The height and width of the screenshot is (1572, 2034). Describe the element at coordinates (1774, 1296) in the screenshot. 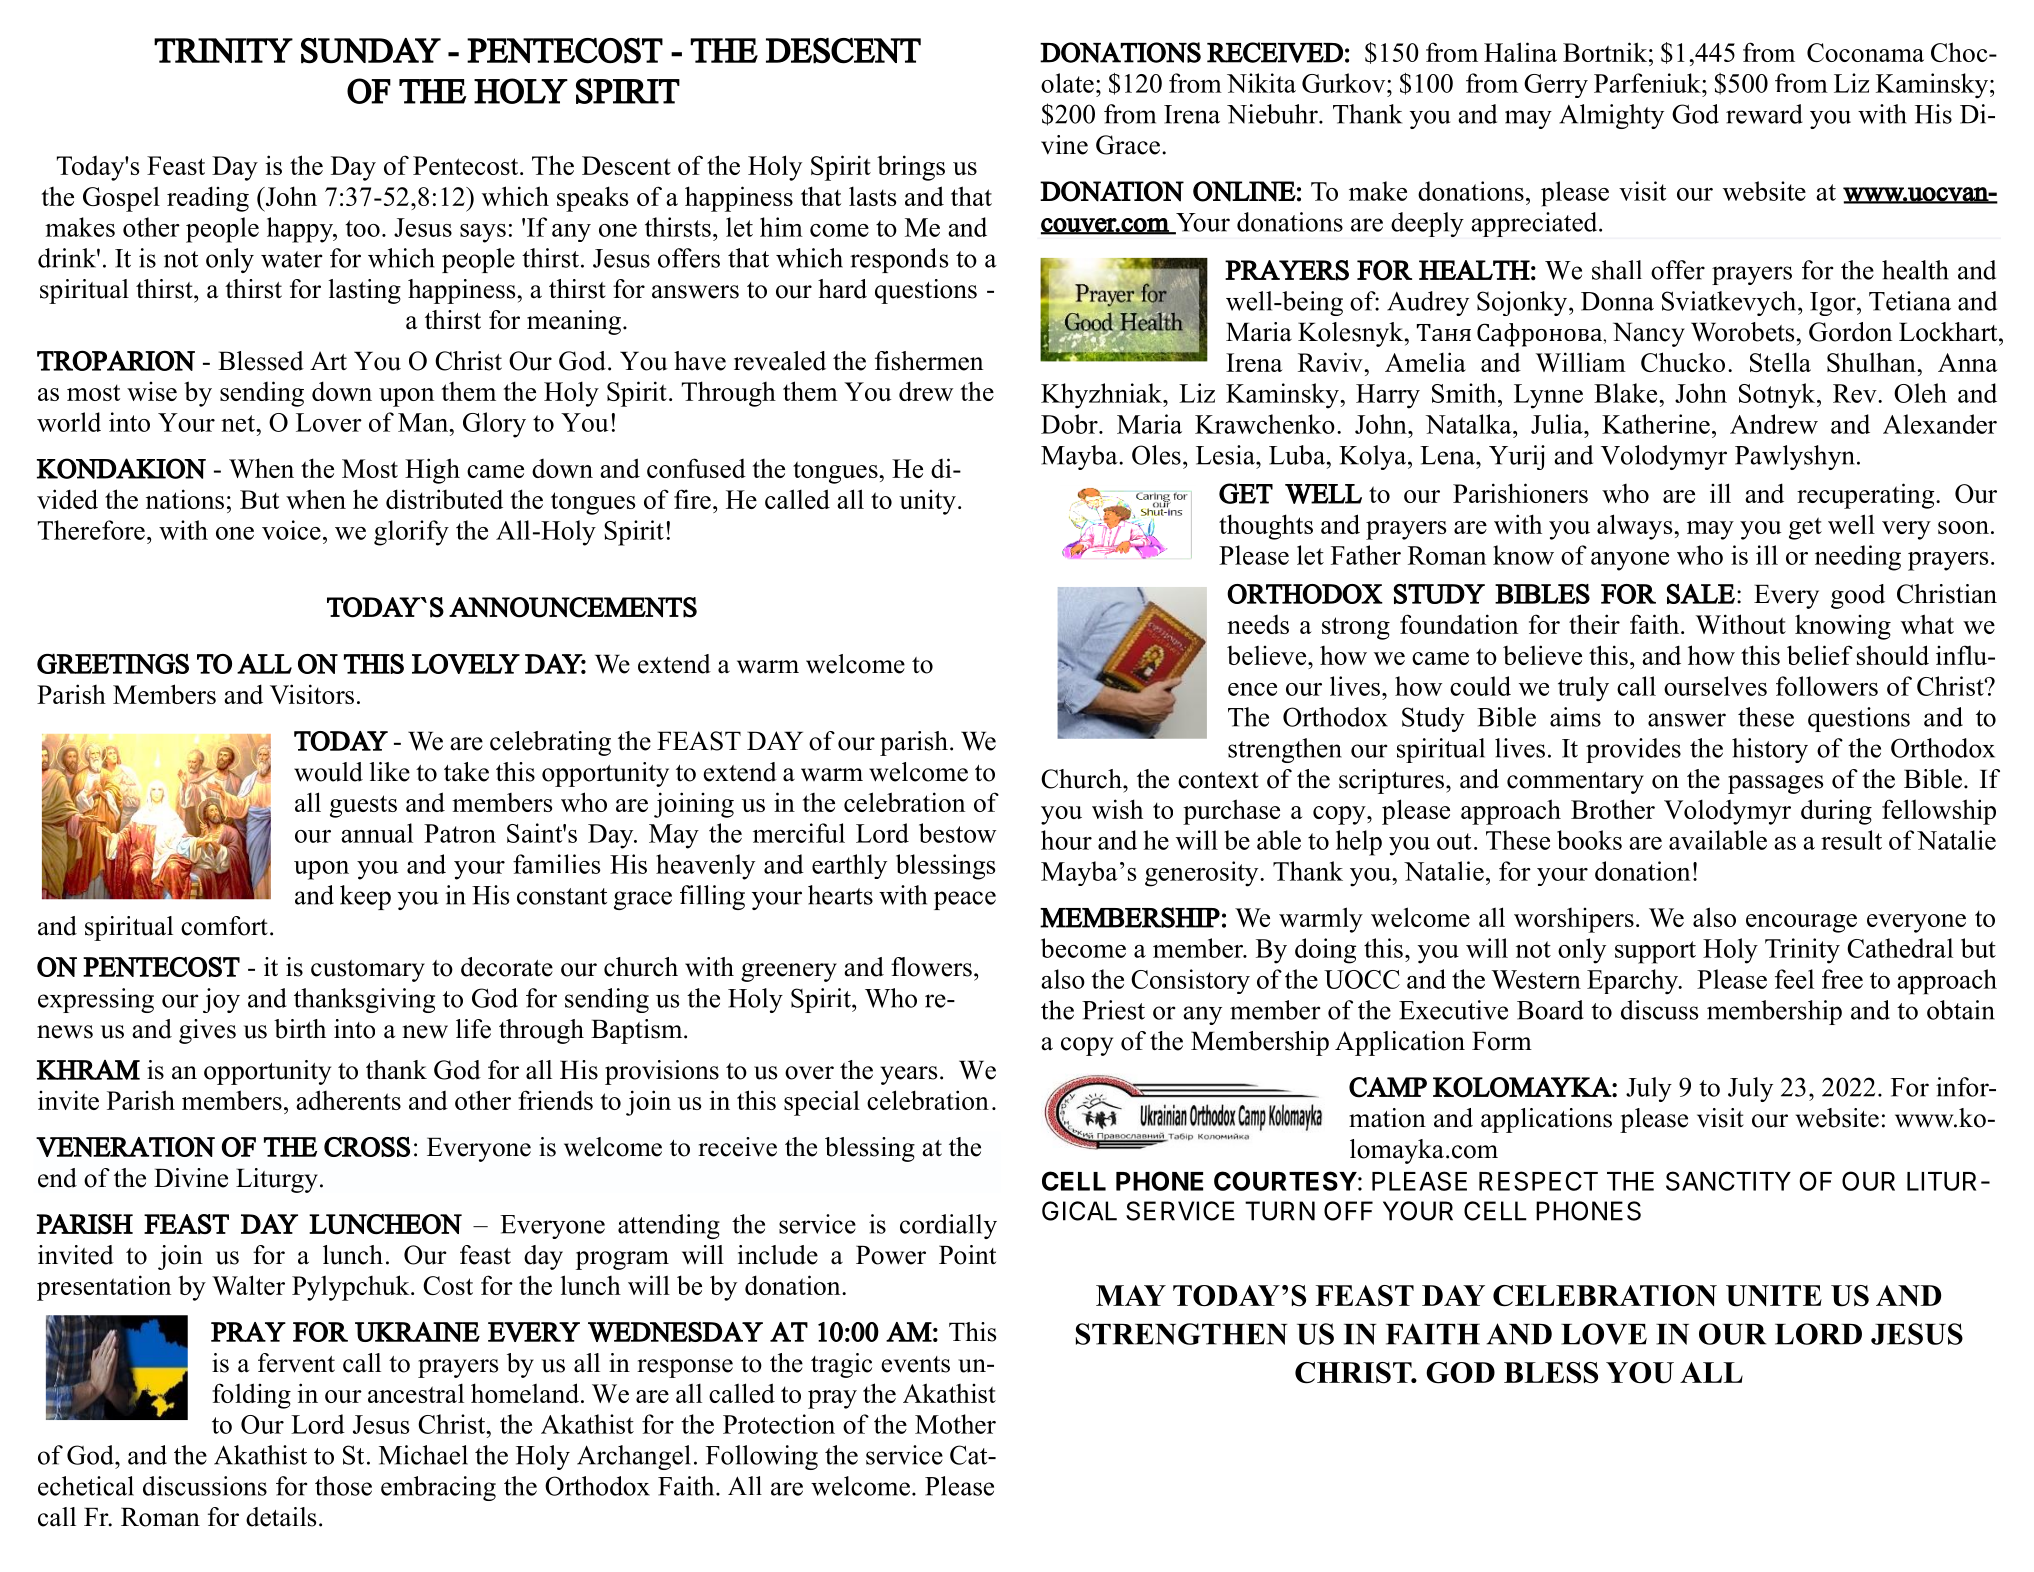

I see `UNITE` at that location.
